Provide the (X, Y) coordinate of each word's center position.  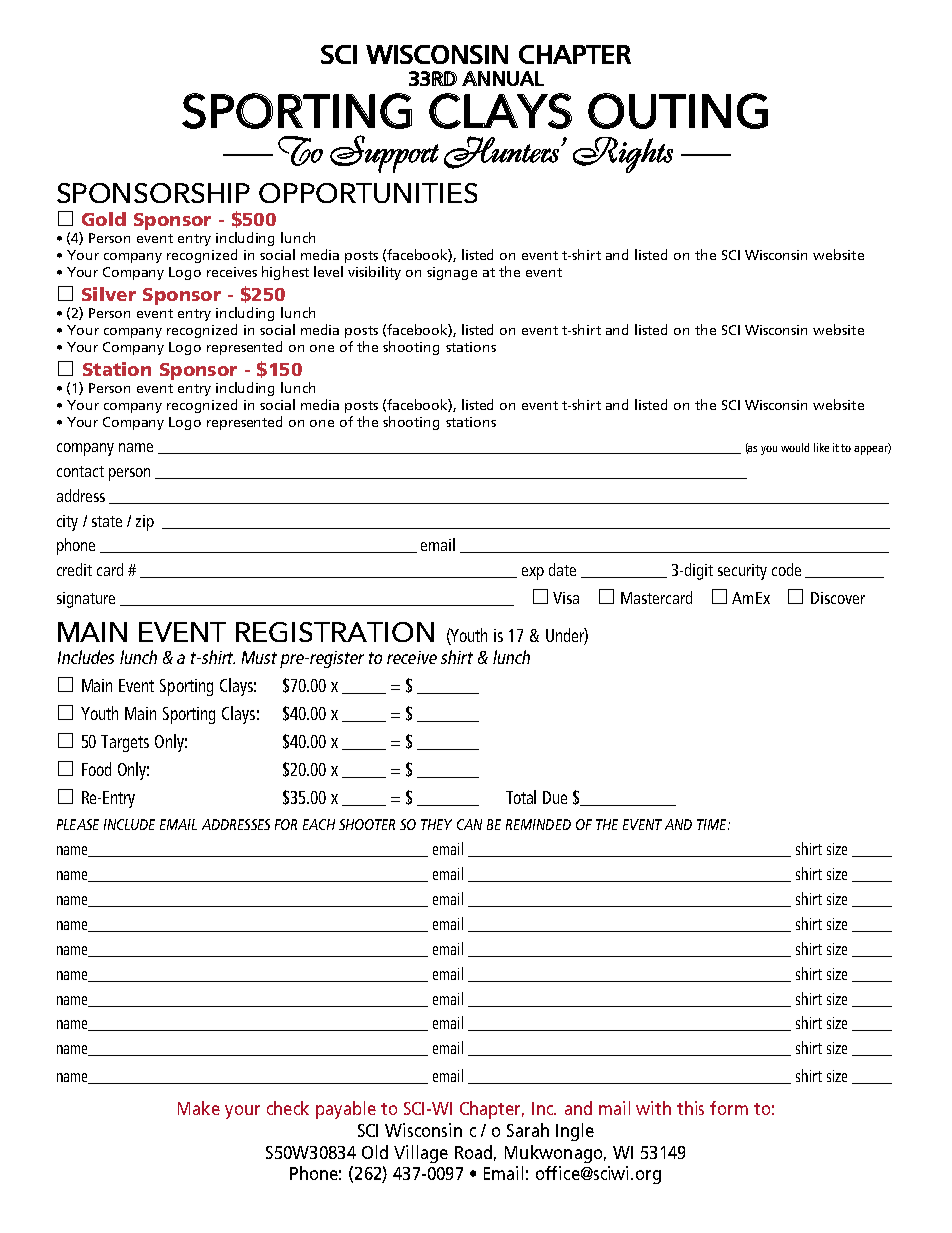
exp (533, 573)
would (795, 447)
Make (199, 1108)
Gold (104, 219)
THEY (436, 824)
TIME (713, 824)
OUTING (678, 111)
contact (80, 471)
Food (96, 769)
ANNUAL (503, 78)
